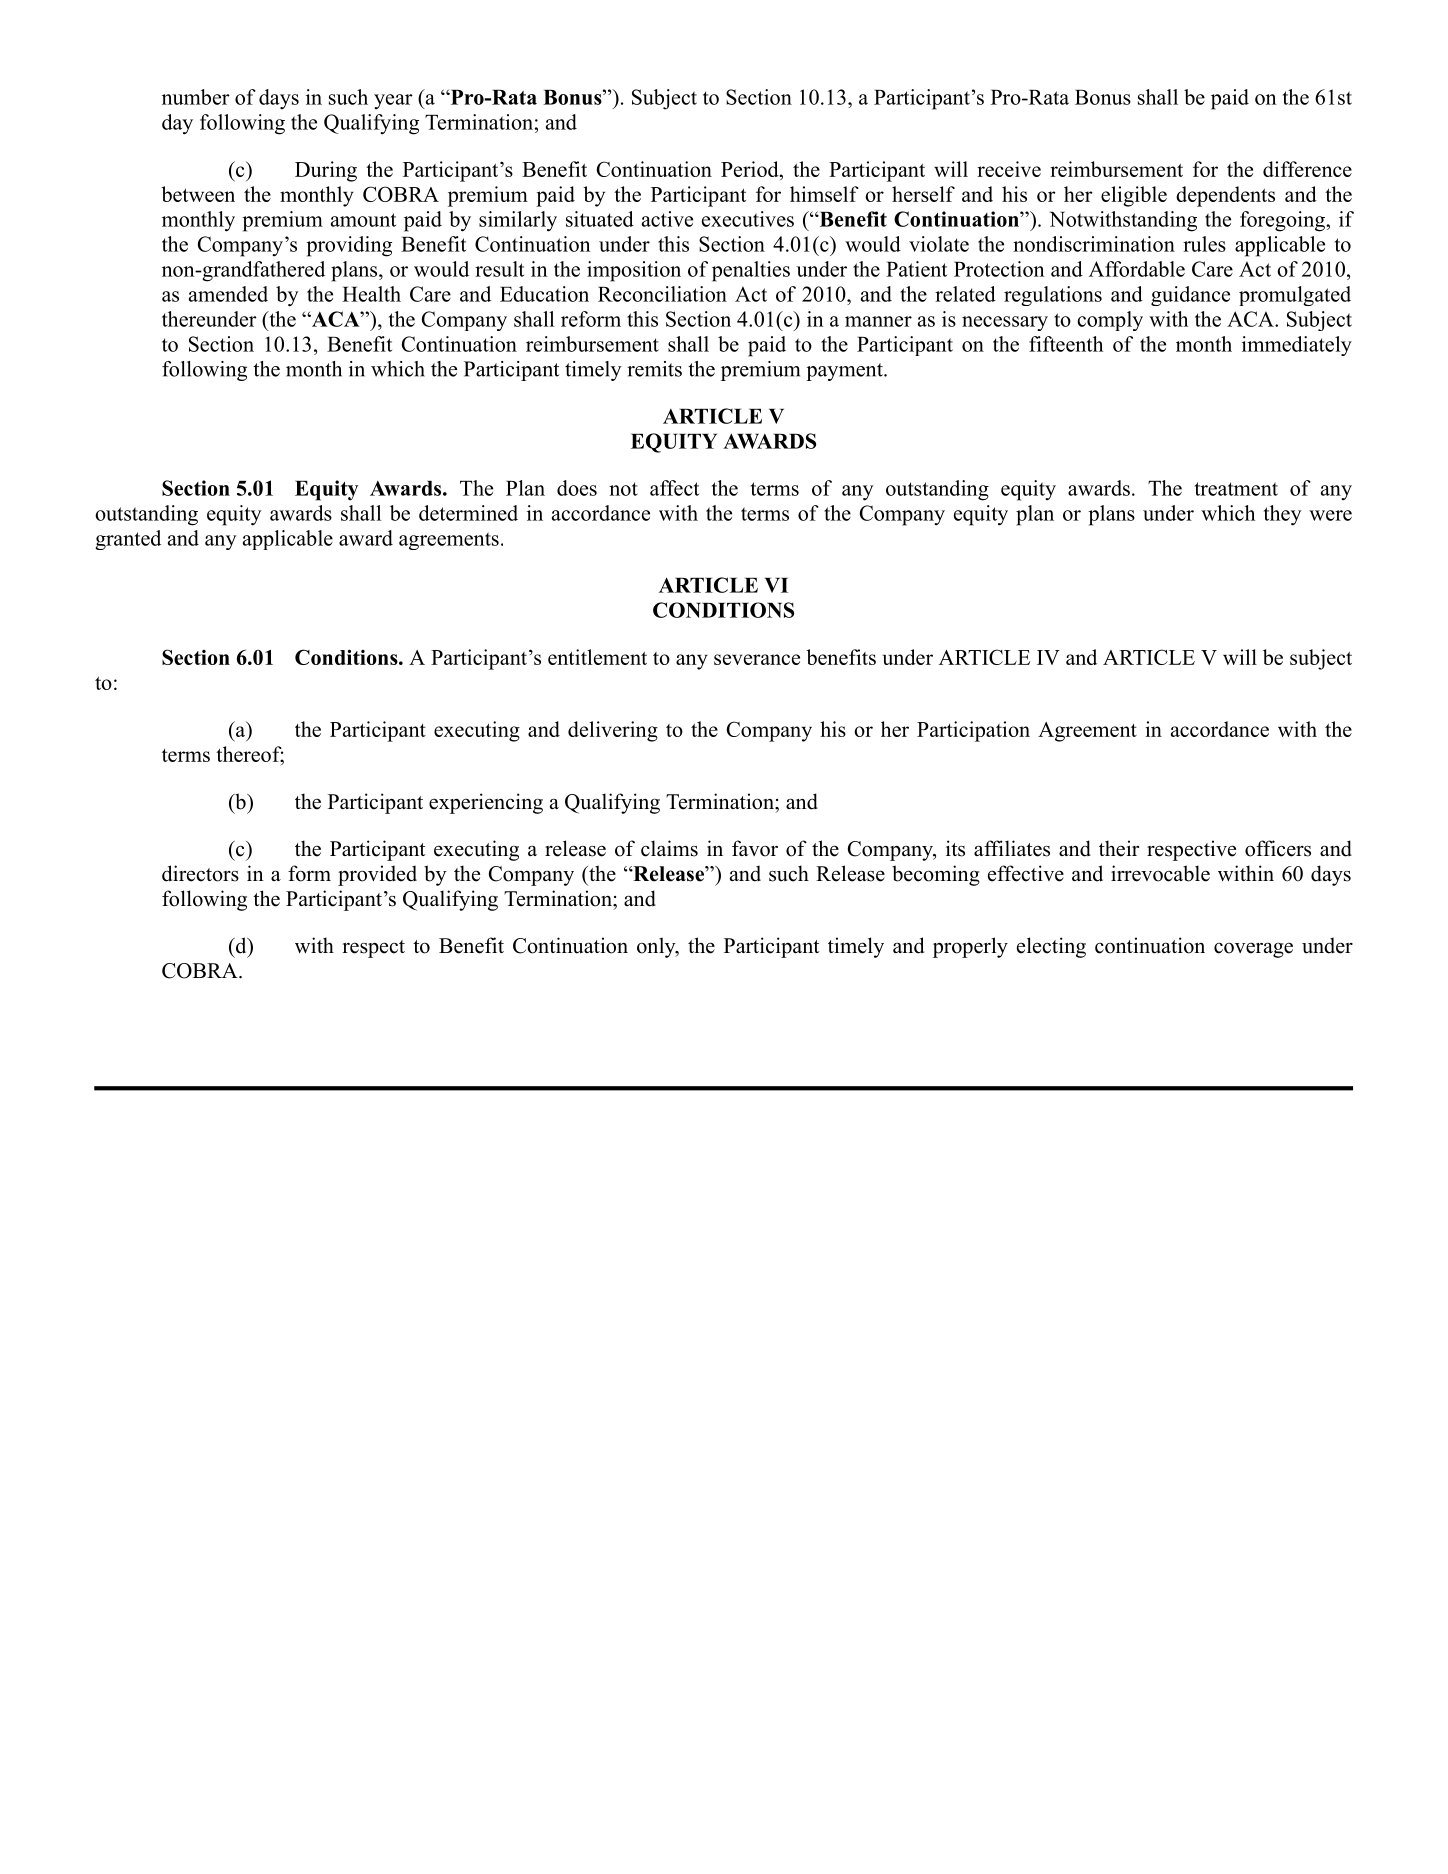  Describe the element at coordinates (757, 659) in the screenshot. I see `severance` at that location.
